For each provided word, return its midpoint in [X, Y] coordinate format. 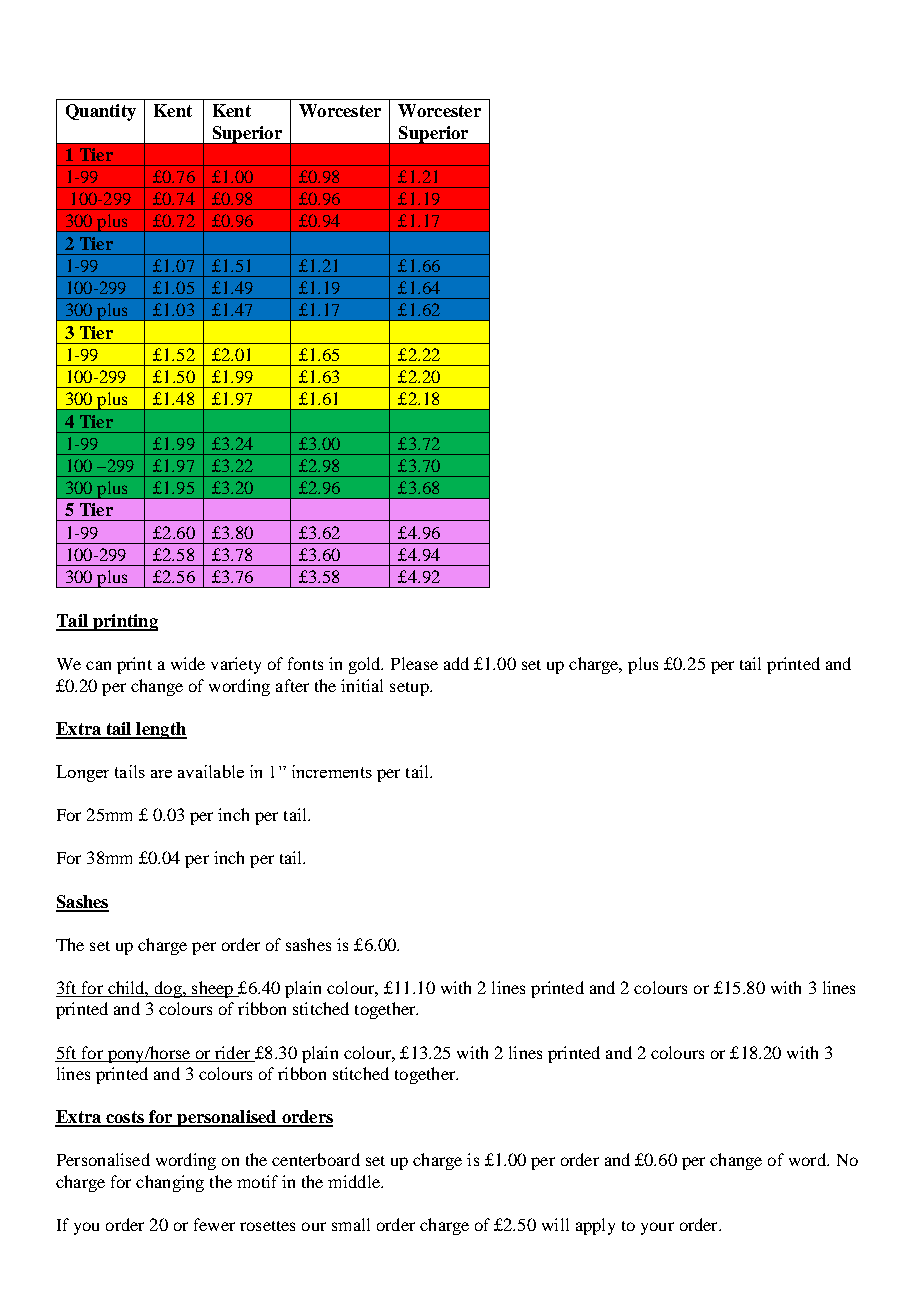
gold [366, 665]
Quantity [101, 112]
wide [188, 663]
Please [414, 663]
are [161, 774]
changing [170, 1183]
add [456, 663]
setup [410, 689]
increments [332, 771]
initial [362, 685]
